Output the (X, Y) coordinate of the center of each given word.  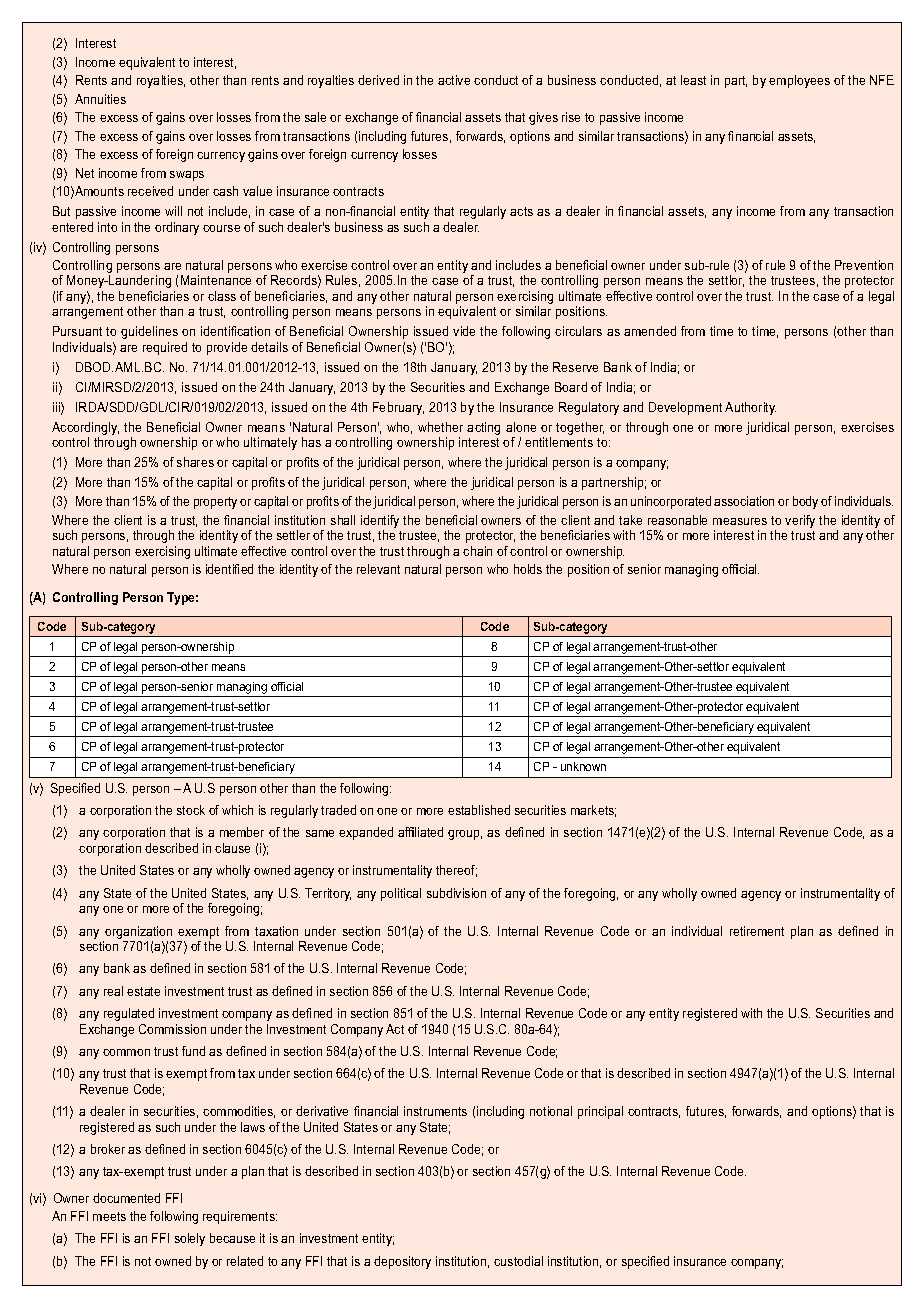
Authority (750, 408)
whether (440, 427)
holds (528, 569)
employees (799, 81)
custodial (518, 1261)
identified (229, 569)
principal (600, 1112)
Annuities (100, 99)
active (454, 80)
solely (190, 1239)
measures (740, 521)
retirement (757, 931)
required (165, 348)
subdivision (456, 893)
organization (138, 932)
